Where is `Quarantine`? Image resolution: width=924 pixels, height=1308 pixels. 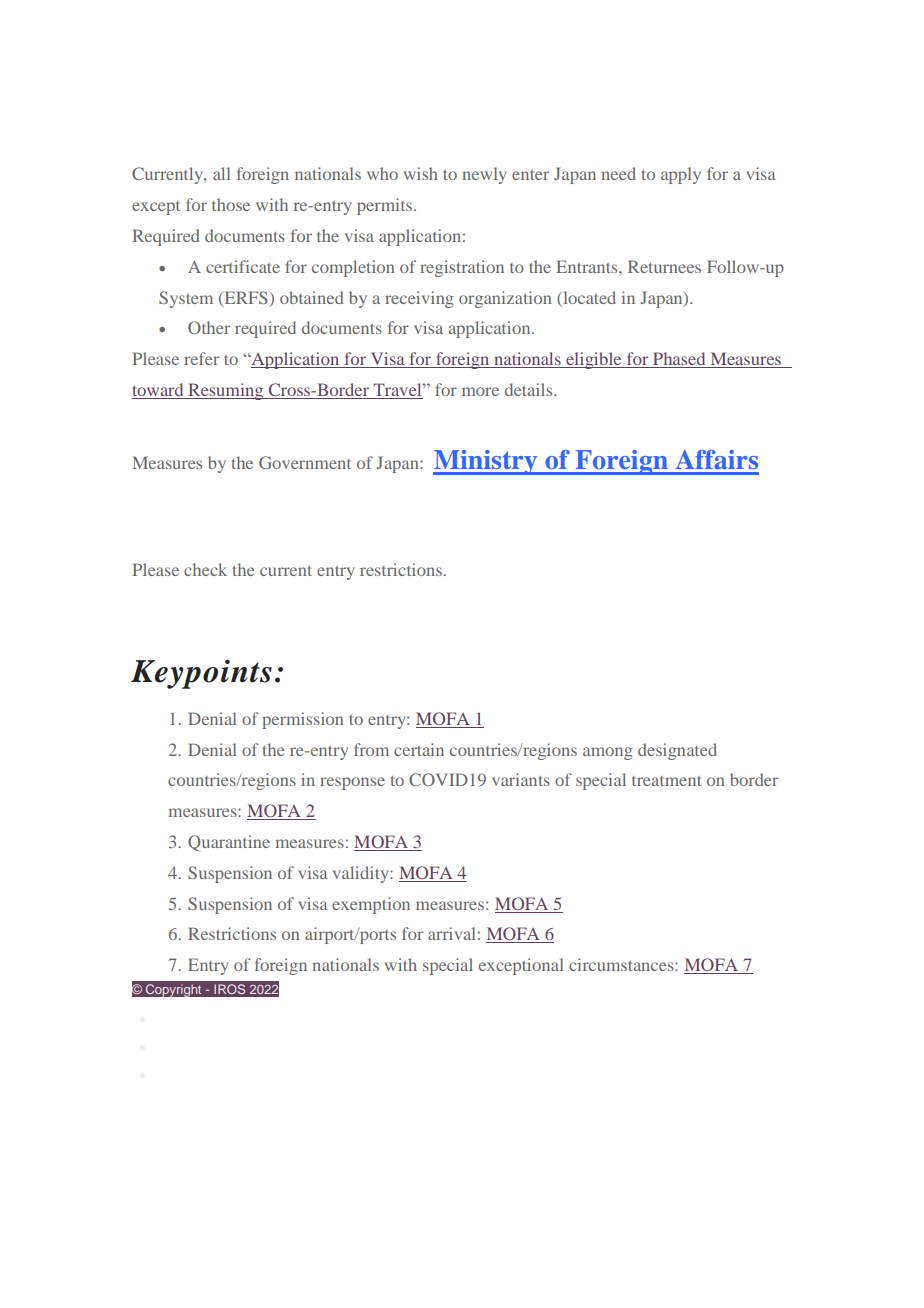 Quarantine is located at coordinates (229, 843).
